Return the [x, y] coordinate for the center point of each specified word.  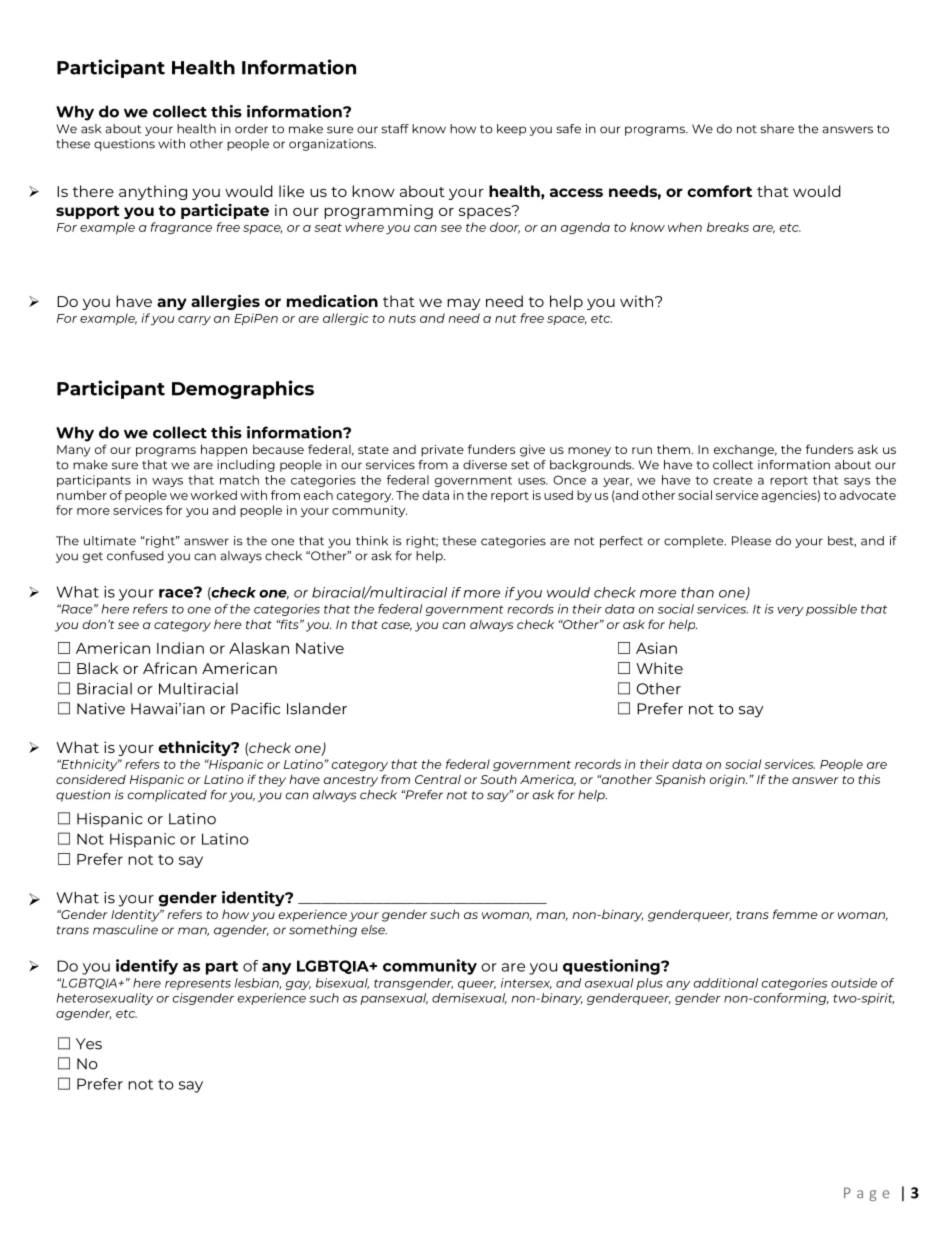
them [674, 449]
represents [198, 984]
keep [511, 130]
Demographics [243, 389]
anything [153, 192]
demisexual [469, 998]
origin [728, 781]
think [372, 541]
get [93, 557]
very [790, 611]
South [498, 779]
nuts [402, 319]
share [777, 129]
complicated [167, 796]
